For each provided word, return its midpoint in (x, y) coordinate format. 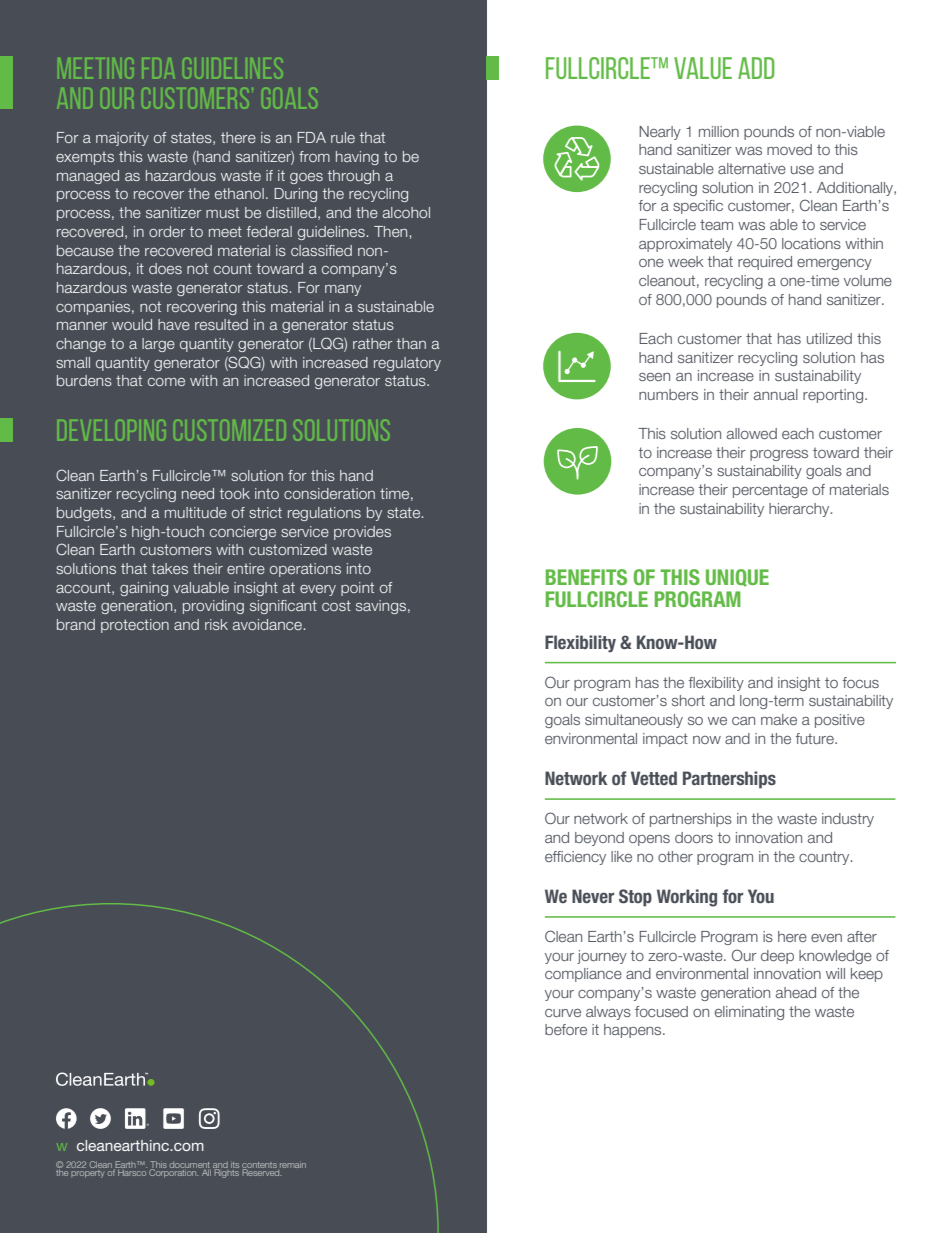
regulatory (407, 364)
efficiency (575, 858)
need (198, 493)
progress (779, 455)
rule (343, 137)
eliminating (749, 1013)
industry (848, 820)
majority (122, 139)
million (719, 131)
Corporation (174, 1172)
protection (135, 626)
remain (293, 1164)
